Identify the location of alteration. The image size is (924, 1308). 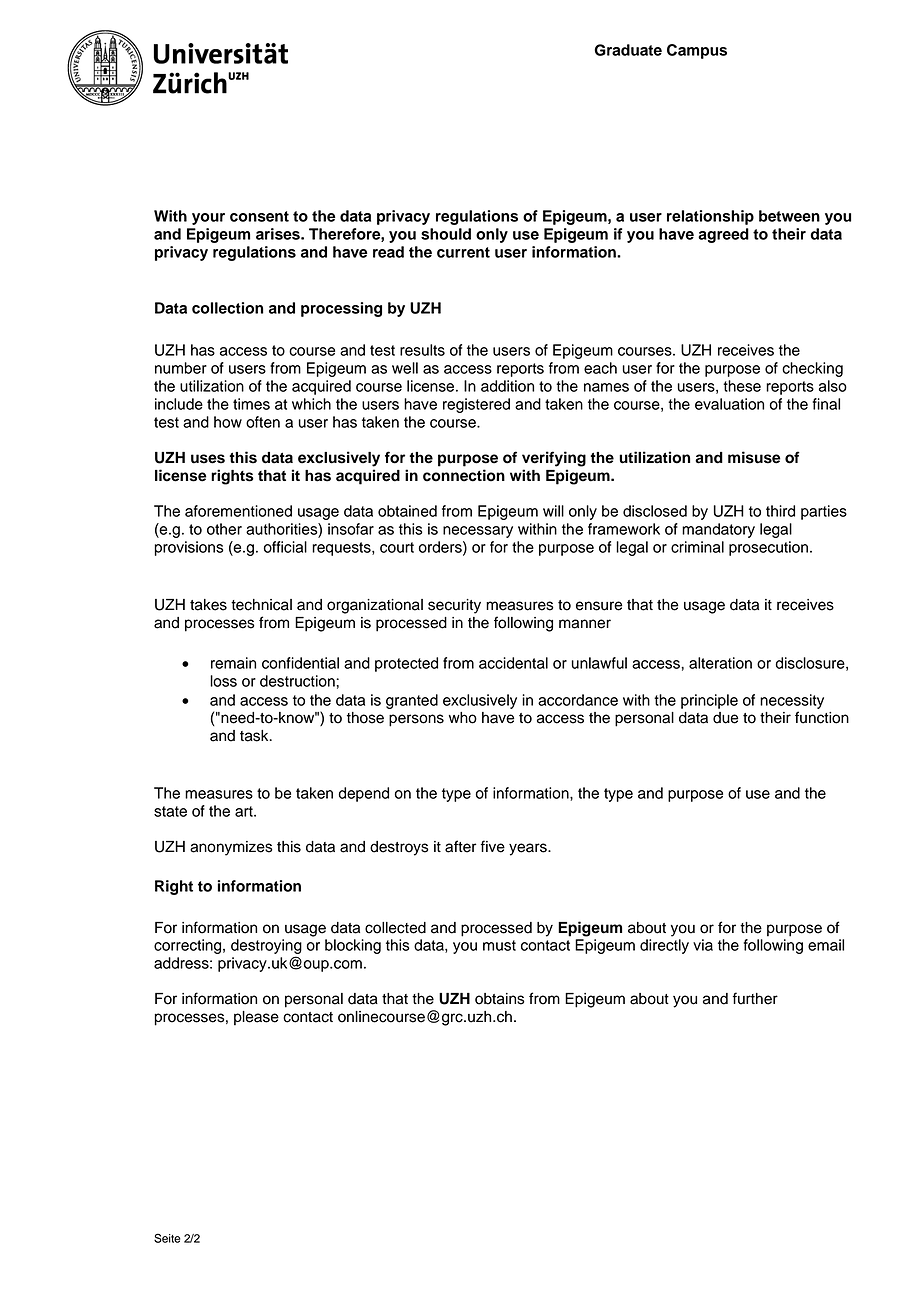
(720, 663).
